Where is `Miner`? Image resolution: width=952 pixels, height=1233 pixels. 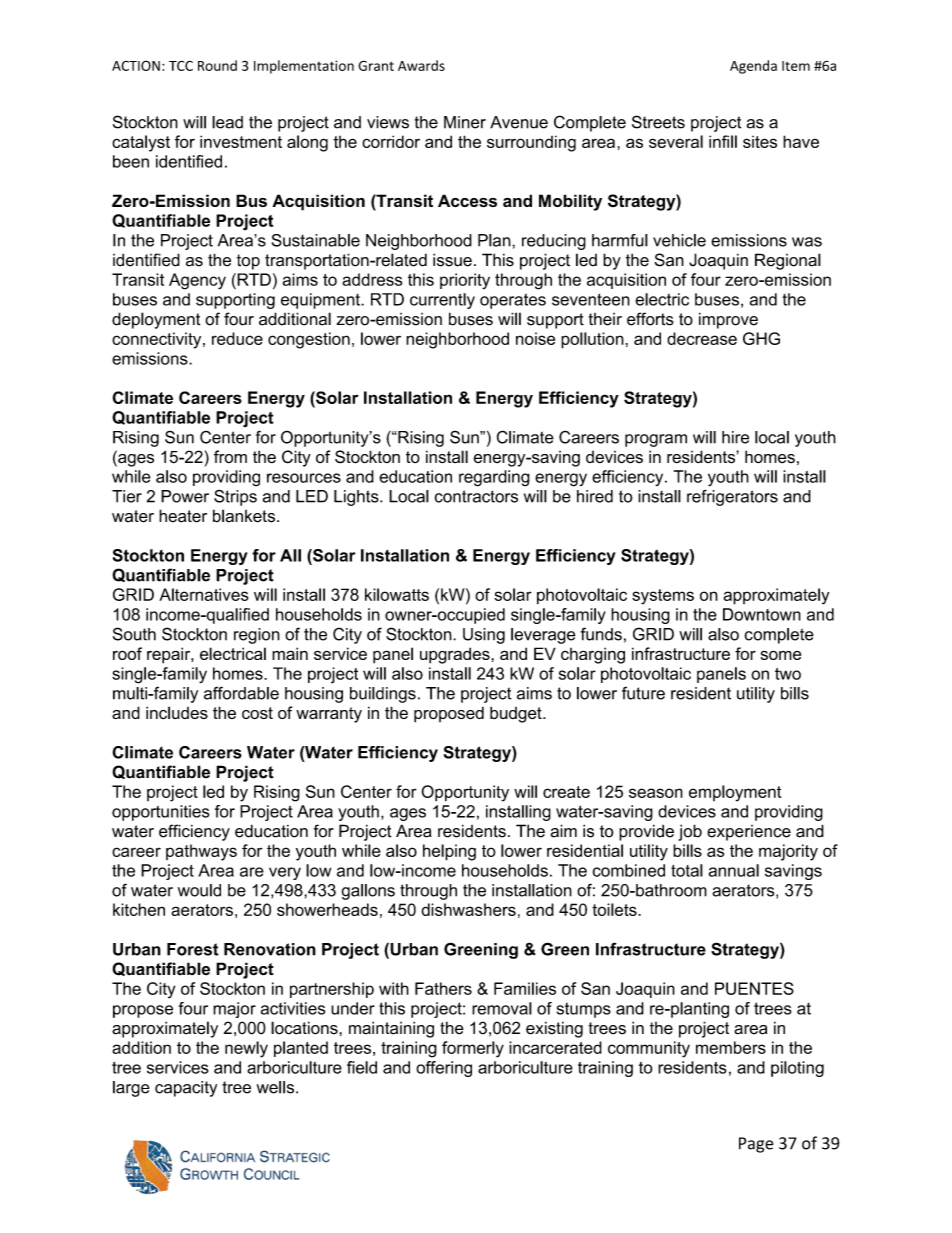 Miner is located at coordinates (465, 122).
